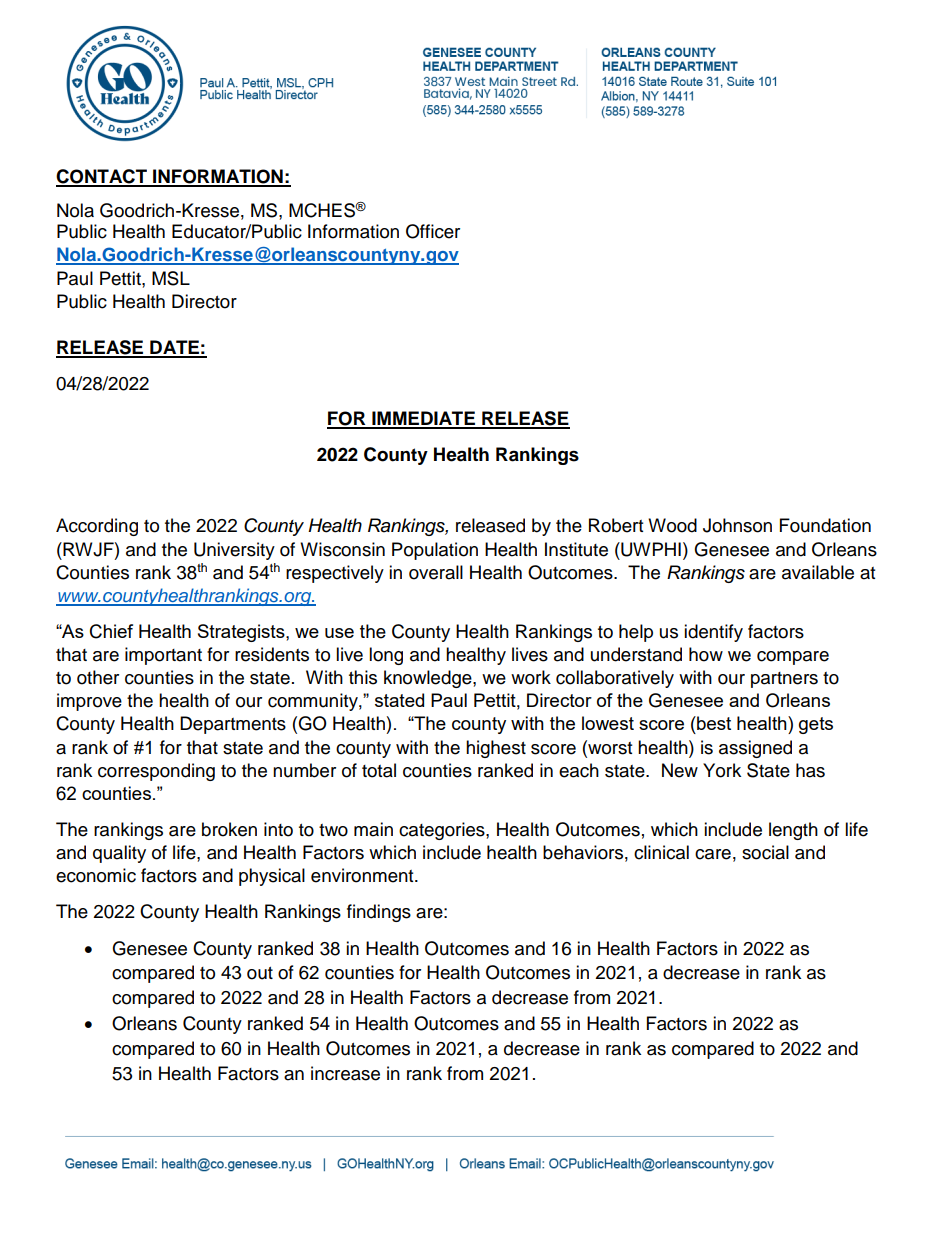 The height and width of the document is (1233, 952). What do you see at coordinates (379, 913) in the document?
I see `findings` at bounding box center [379, 913].
